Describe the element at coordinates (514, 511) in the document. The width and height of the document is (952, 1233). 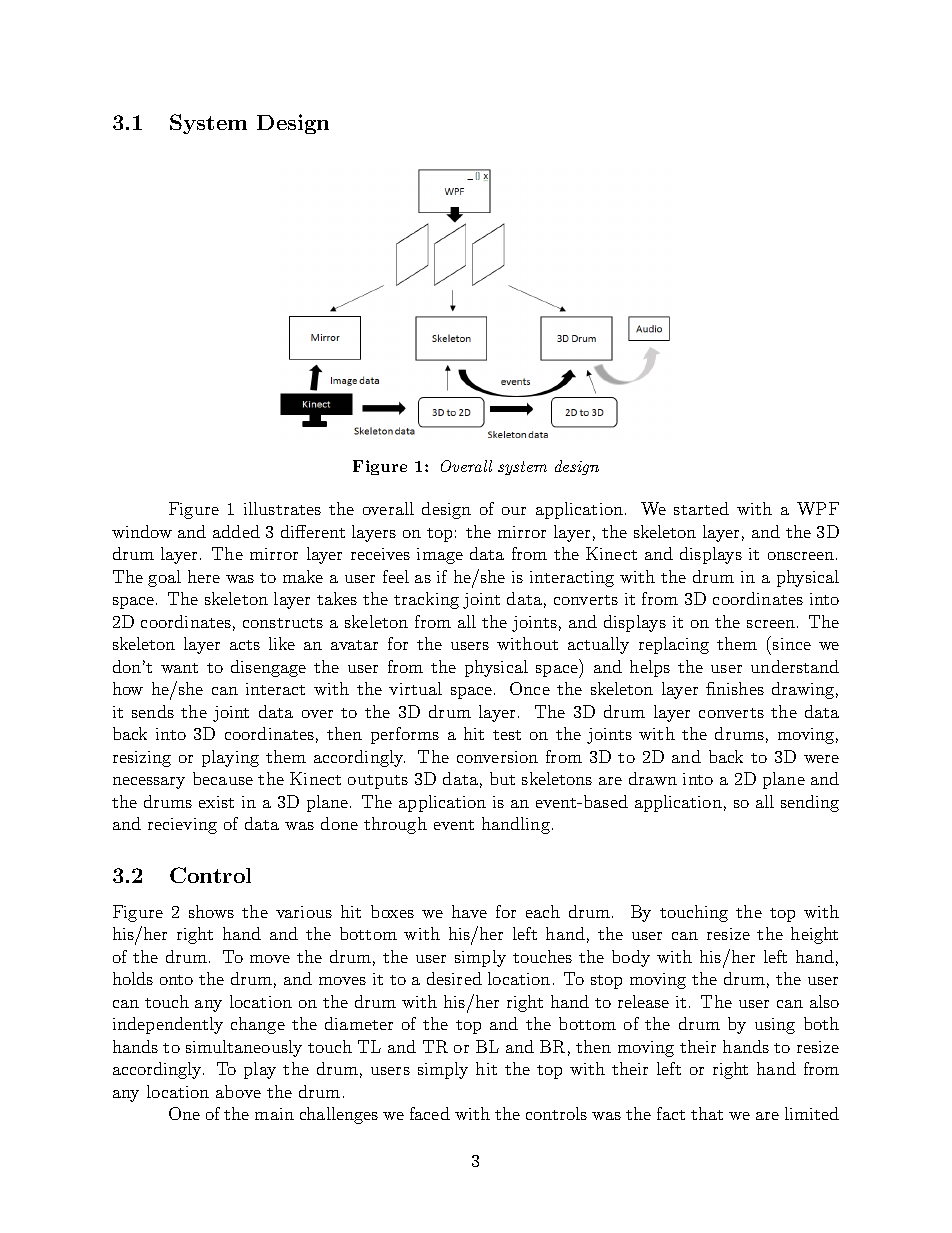
I see `our` at that location.
